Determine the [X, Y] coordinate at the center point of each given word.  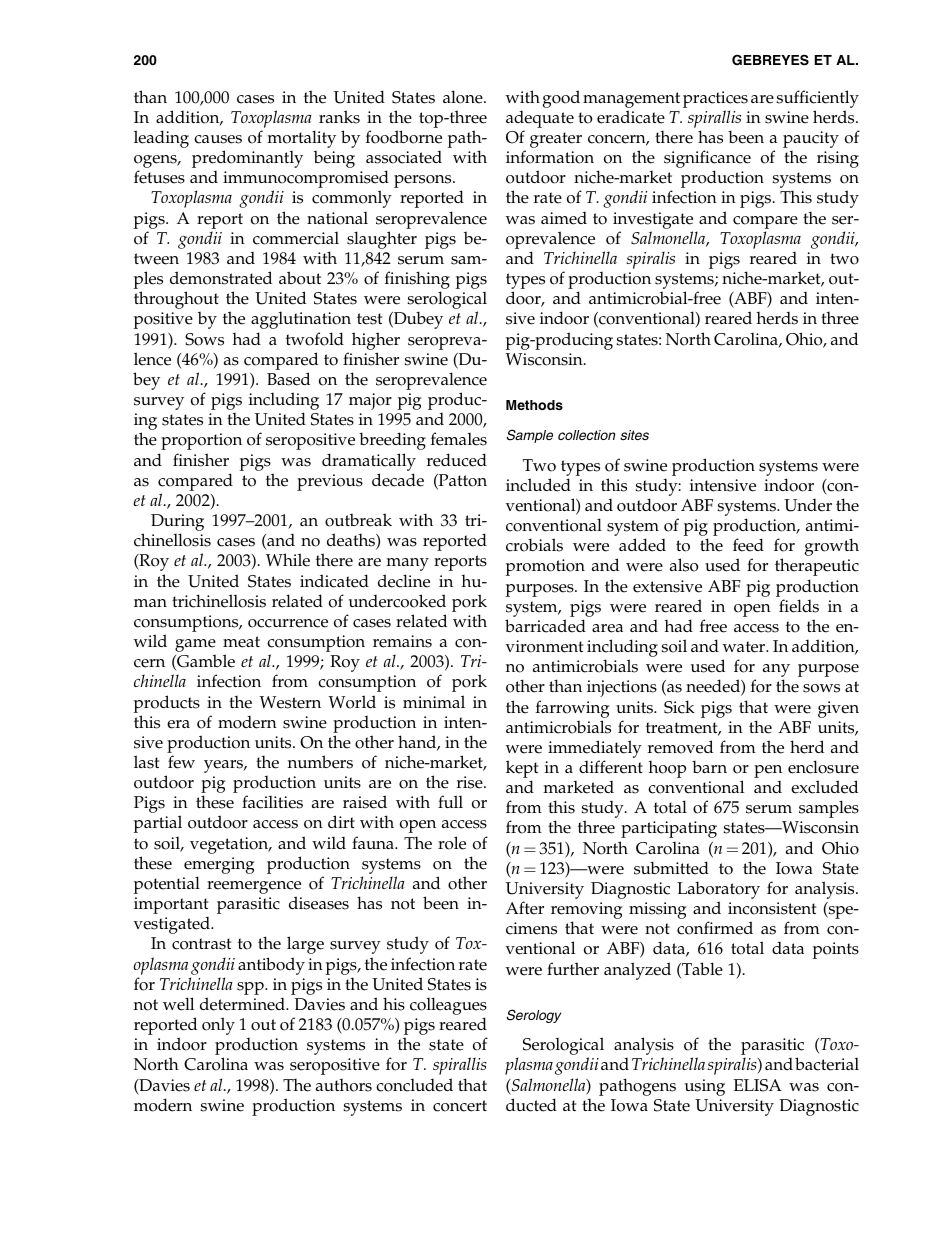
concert [460, 1106]
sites [634, 435]
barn [709, 766]
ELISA [757, 1085]
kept [522, 770]
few [181, 762]
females [459, 439]
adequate [540, 120]
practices [715, 99]
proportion [201, 441]
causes [218, 139]
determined [243, 1004]
